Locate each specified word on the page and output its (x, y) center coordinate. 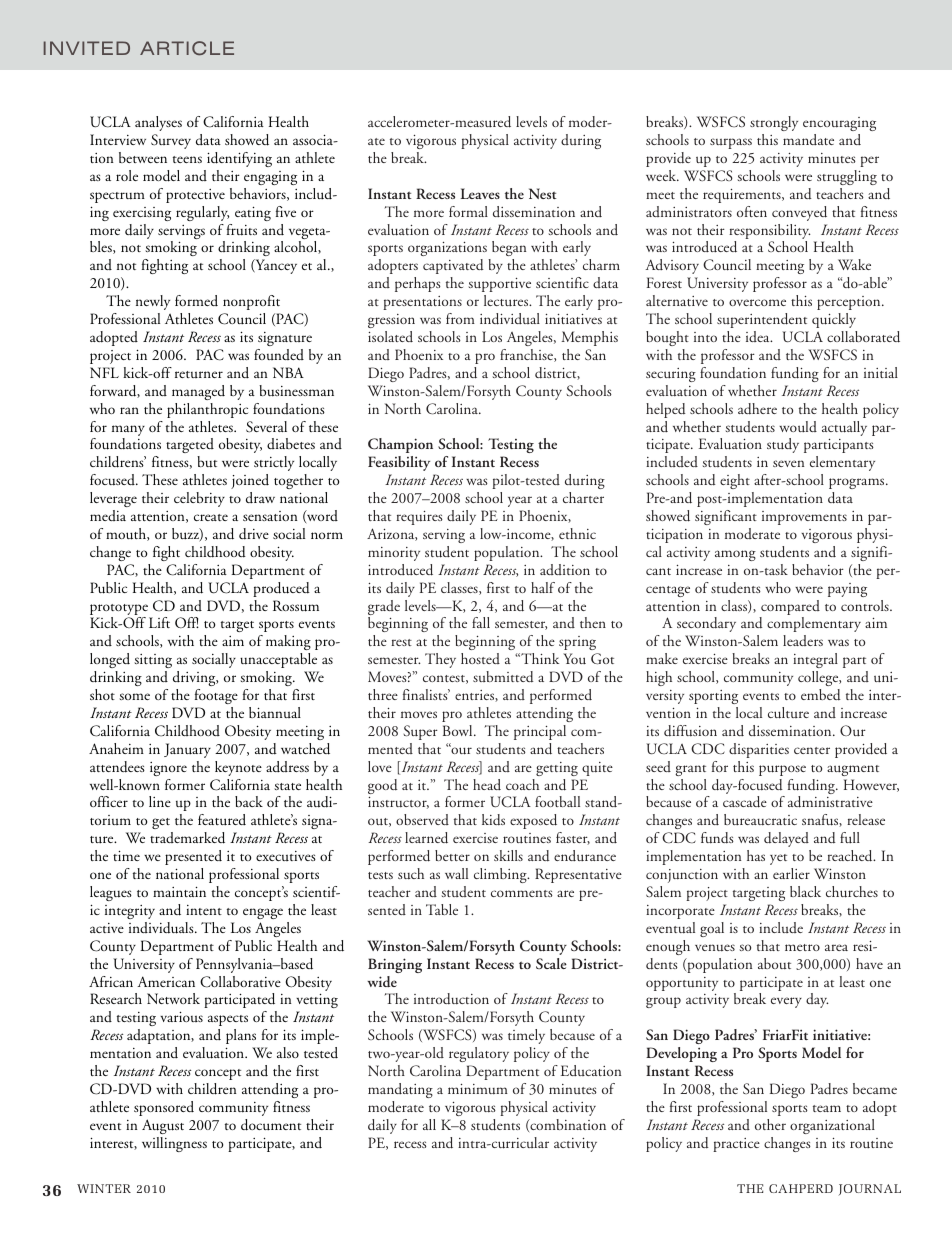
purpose (782, 770)
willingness (174, 1144)
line (160, 801)
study (783, 445)
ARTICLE (187, 48)
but (207, 462)
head (487, 784)
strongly (774, 123)
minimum (478, 1089)
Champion (400, 445)
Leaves (480, 193)
